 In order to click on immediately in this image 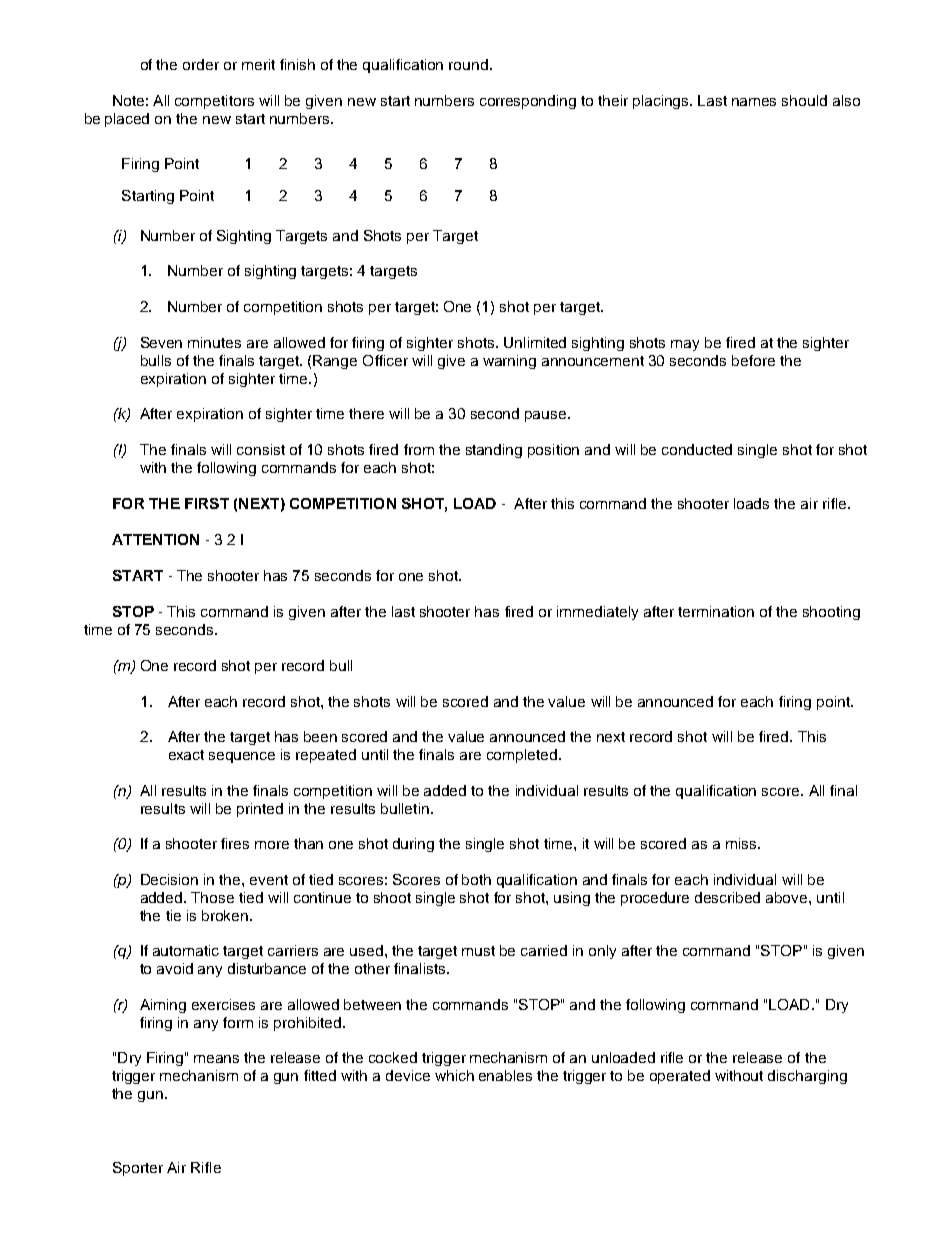, I will do `click(597, 613)`.
